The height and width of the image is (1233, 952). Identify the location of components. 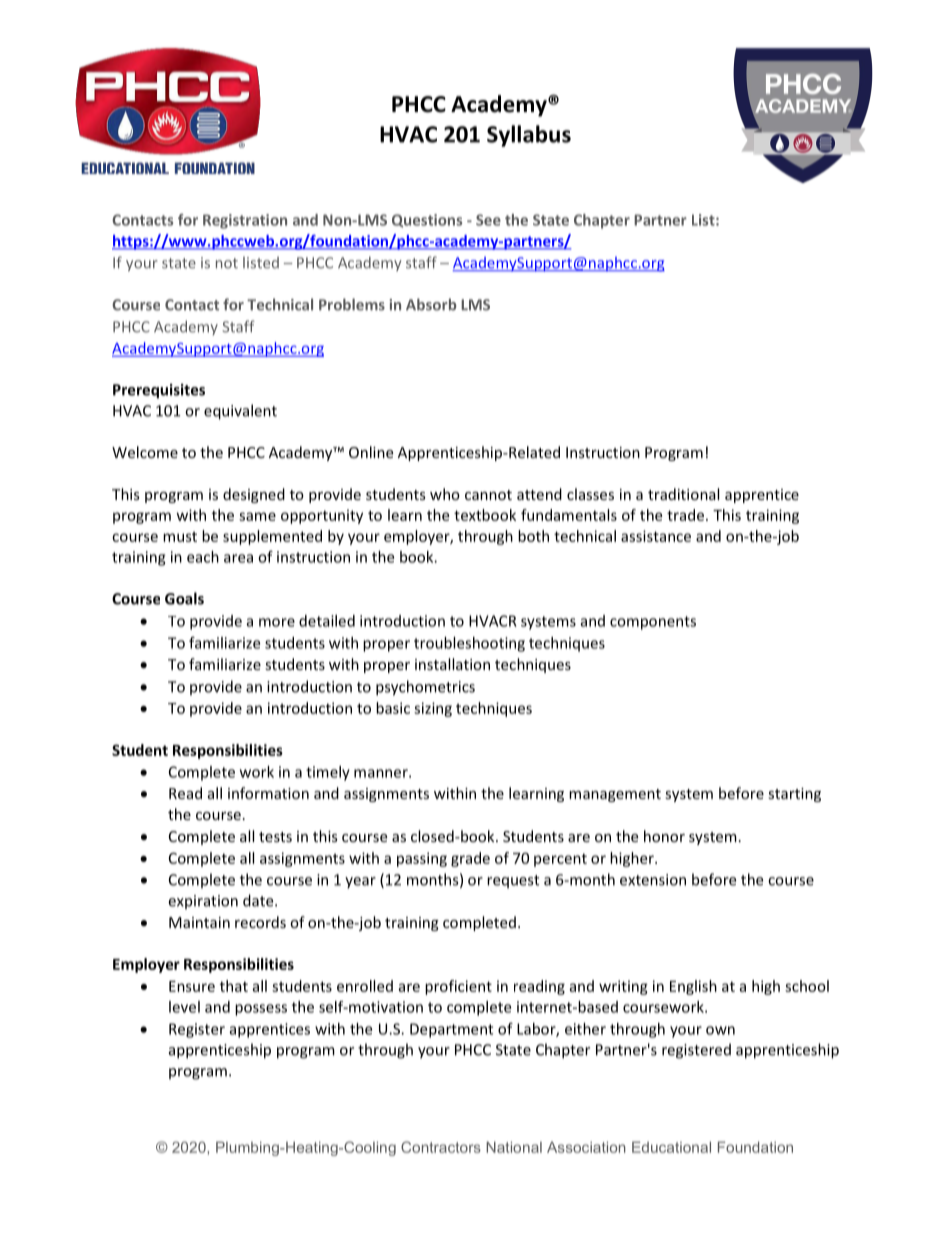
(653, 623).
